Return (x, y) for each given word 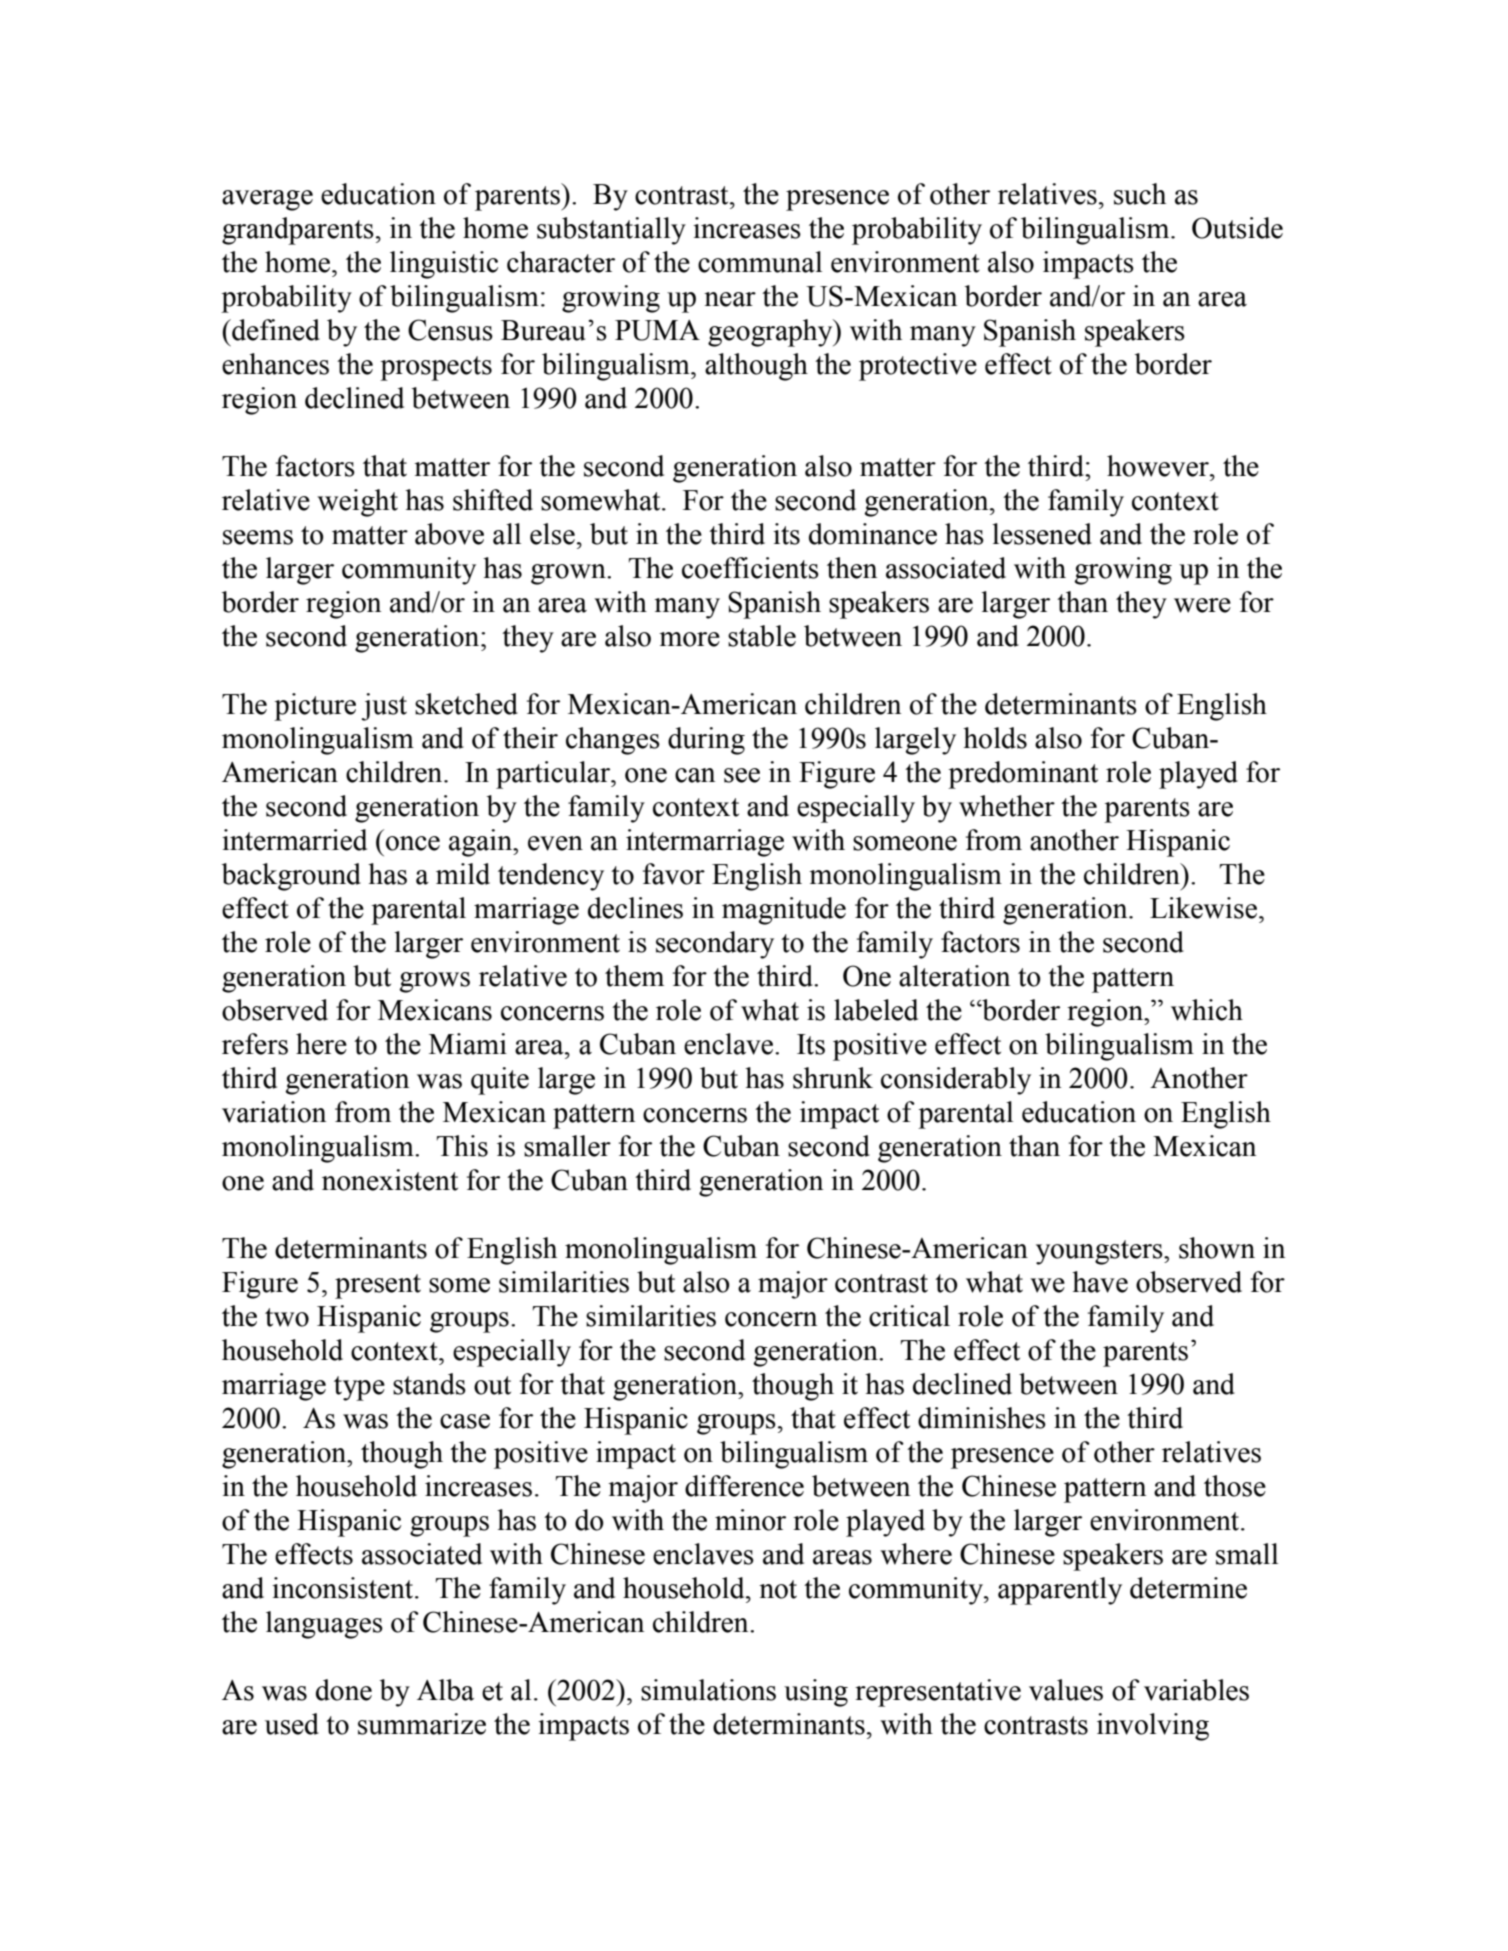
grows (434, 982)
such (1140, 194)
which (1207, 1010)
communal (760, 262)
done (344, 1690)
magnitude (784, 911)
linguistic (444, 265)
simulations (708, 1690)
